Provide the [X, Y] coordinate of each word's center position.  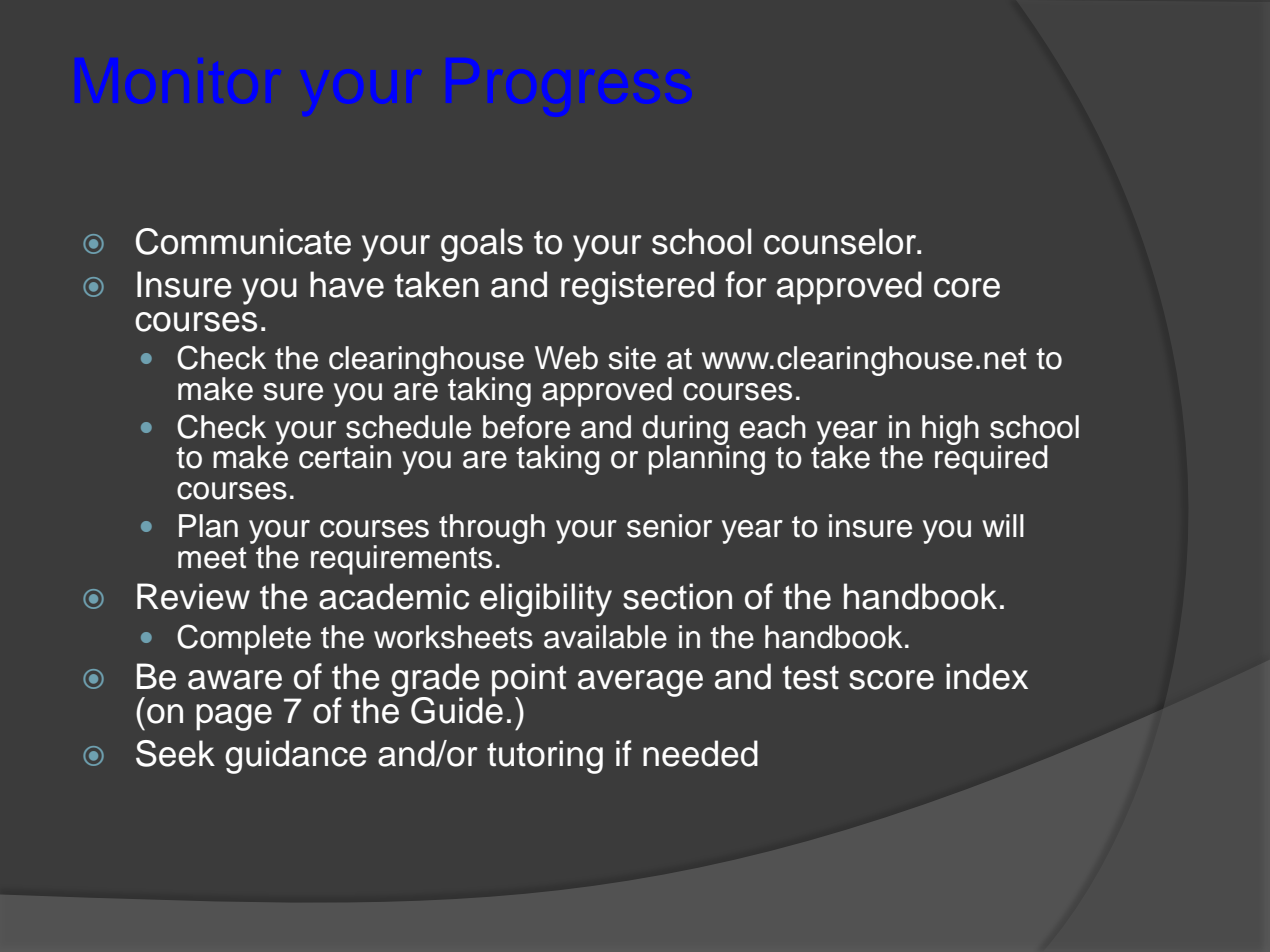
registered [637, 288]
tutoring [545, 757]
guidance [296, 757]
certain [345, 457]
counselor [841, 241]
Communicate [243, 241]
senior [669, 526]
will [1003, 525]
